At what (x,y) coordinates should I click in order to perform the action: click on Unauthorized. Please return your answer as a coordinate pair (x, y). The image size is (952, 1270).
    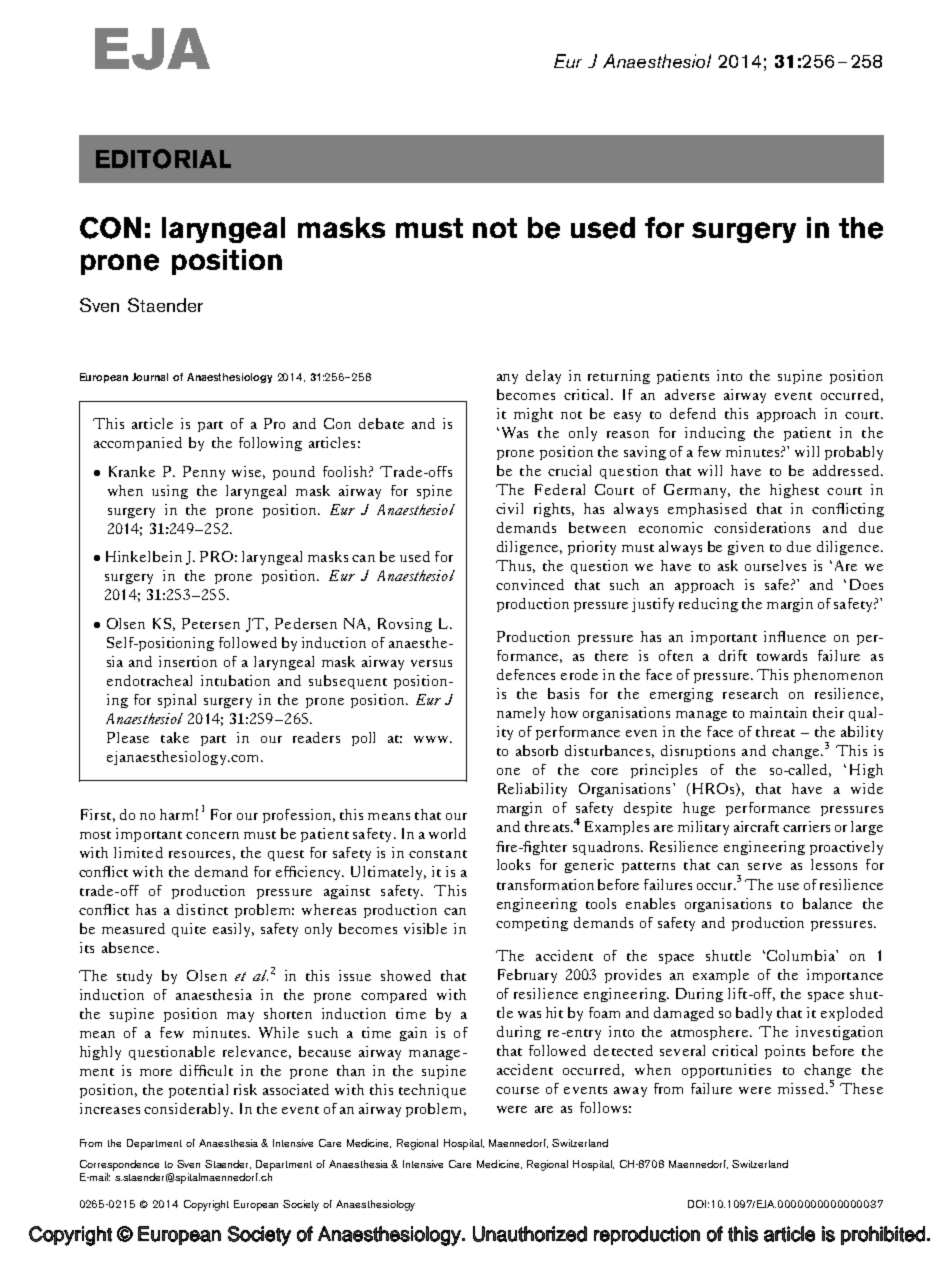
    Looking at the image, I should click on (530, 1234).
